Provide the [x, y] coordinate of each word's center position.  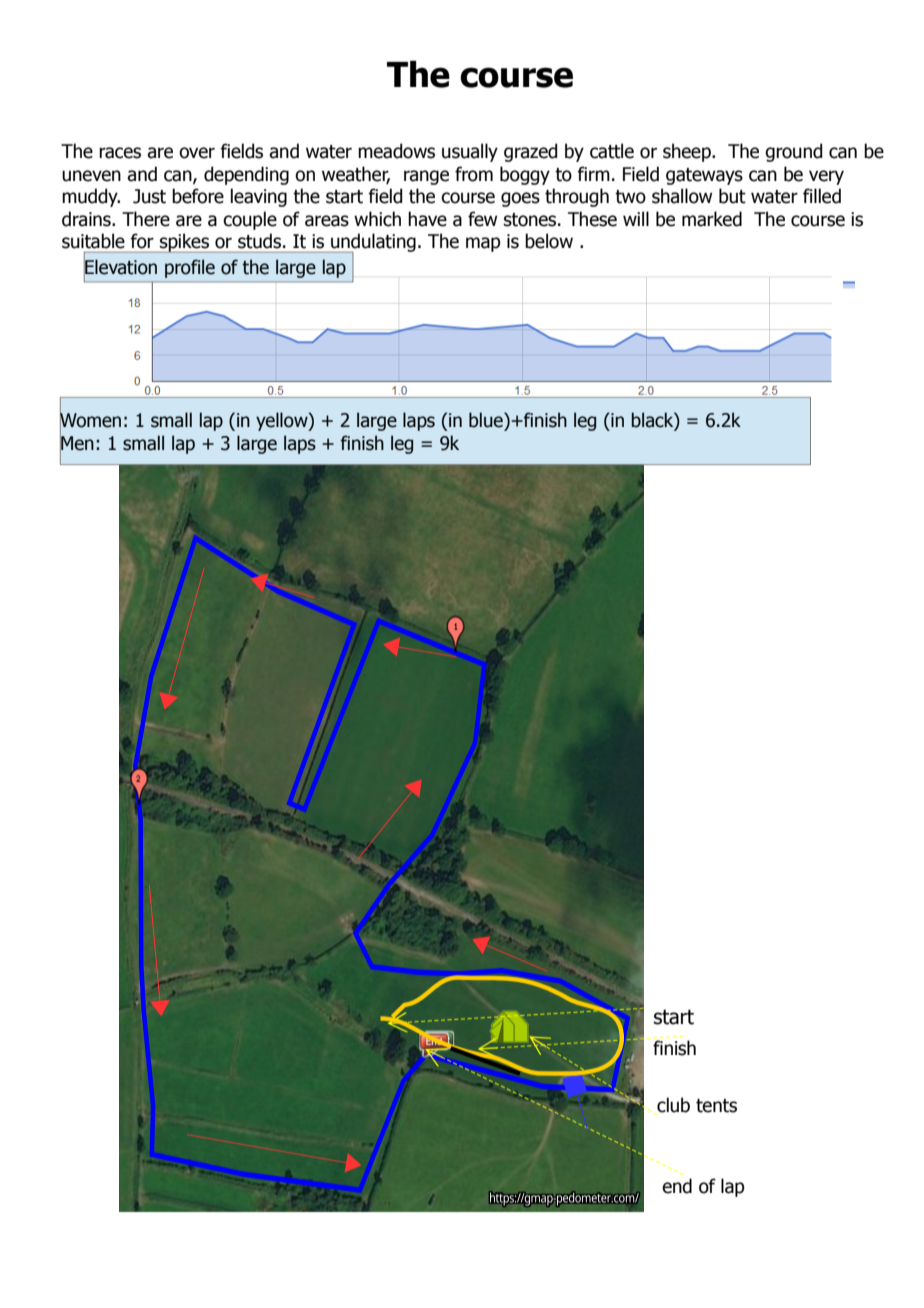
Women [90, 420]
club [672, 1106]
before [198, 196]
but [732, 196]
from [474, 174]
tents [716, 1106]
